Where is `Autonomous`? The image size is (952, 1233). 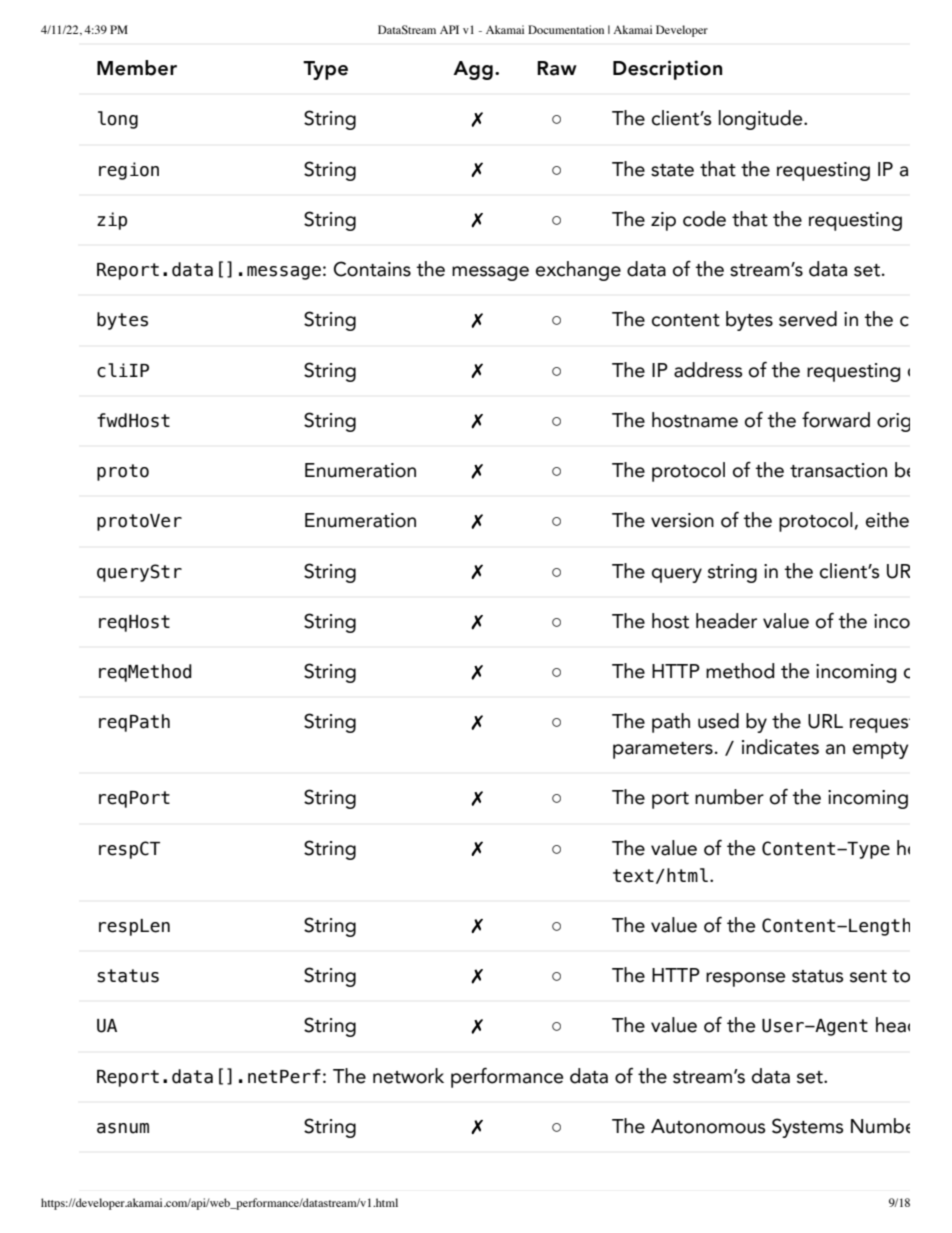 Autonomous is located at coordinates (708, 1126).
